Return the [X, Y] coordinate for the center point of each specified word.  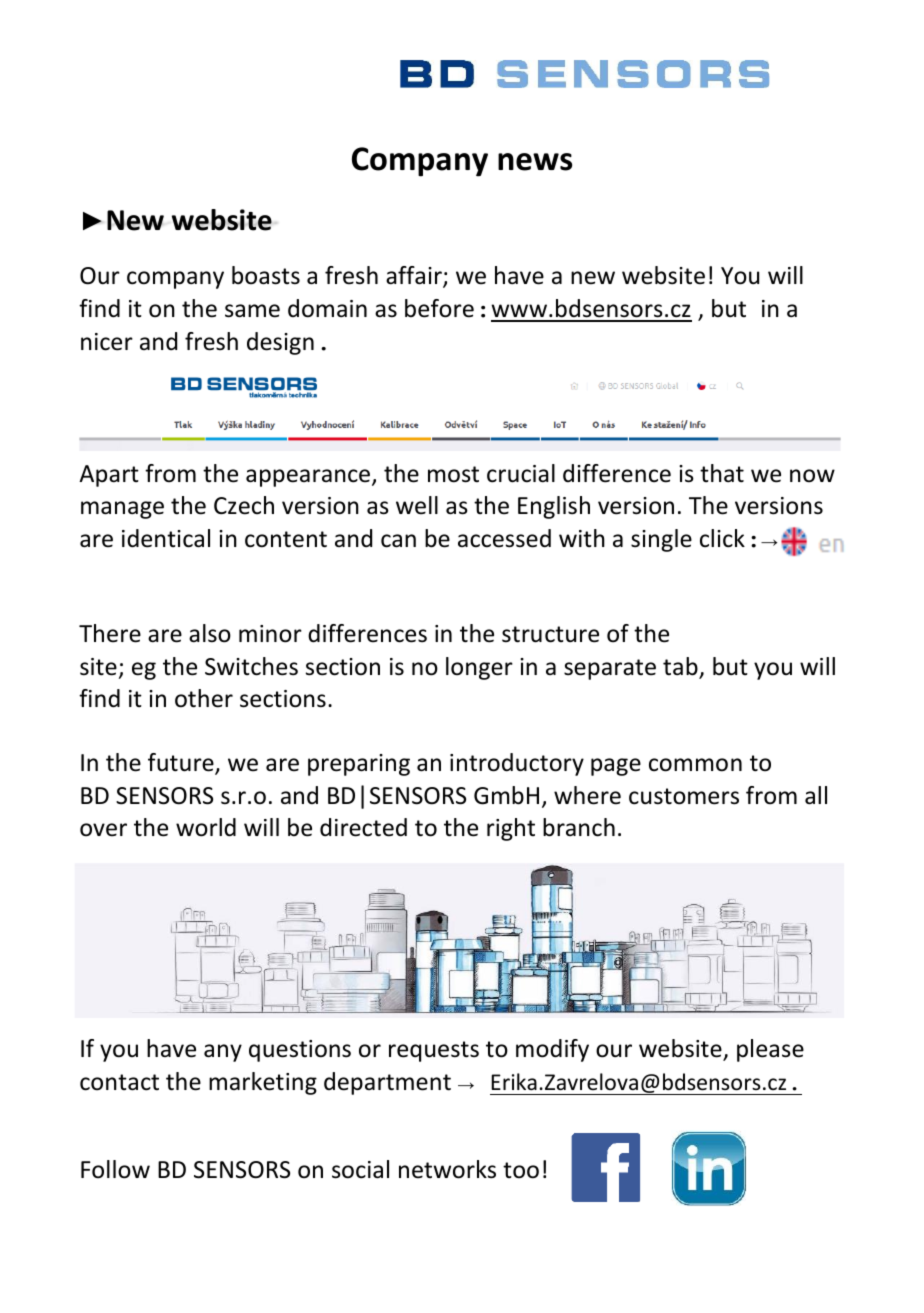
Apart [109, 476]
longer [479, 668]
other [204, 698]
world [206, 827]
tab [681, 667]
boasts [266, 275]
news [535, 162]
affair [415, 276]
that [722, 473]
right [511, 829]
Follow [115, 1169]
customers [684, 796]
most [453, 474]
